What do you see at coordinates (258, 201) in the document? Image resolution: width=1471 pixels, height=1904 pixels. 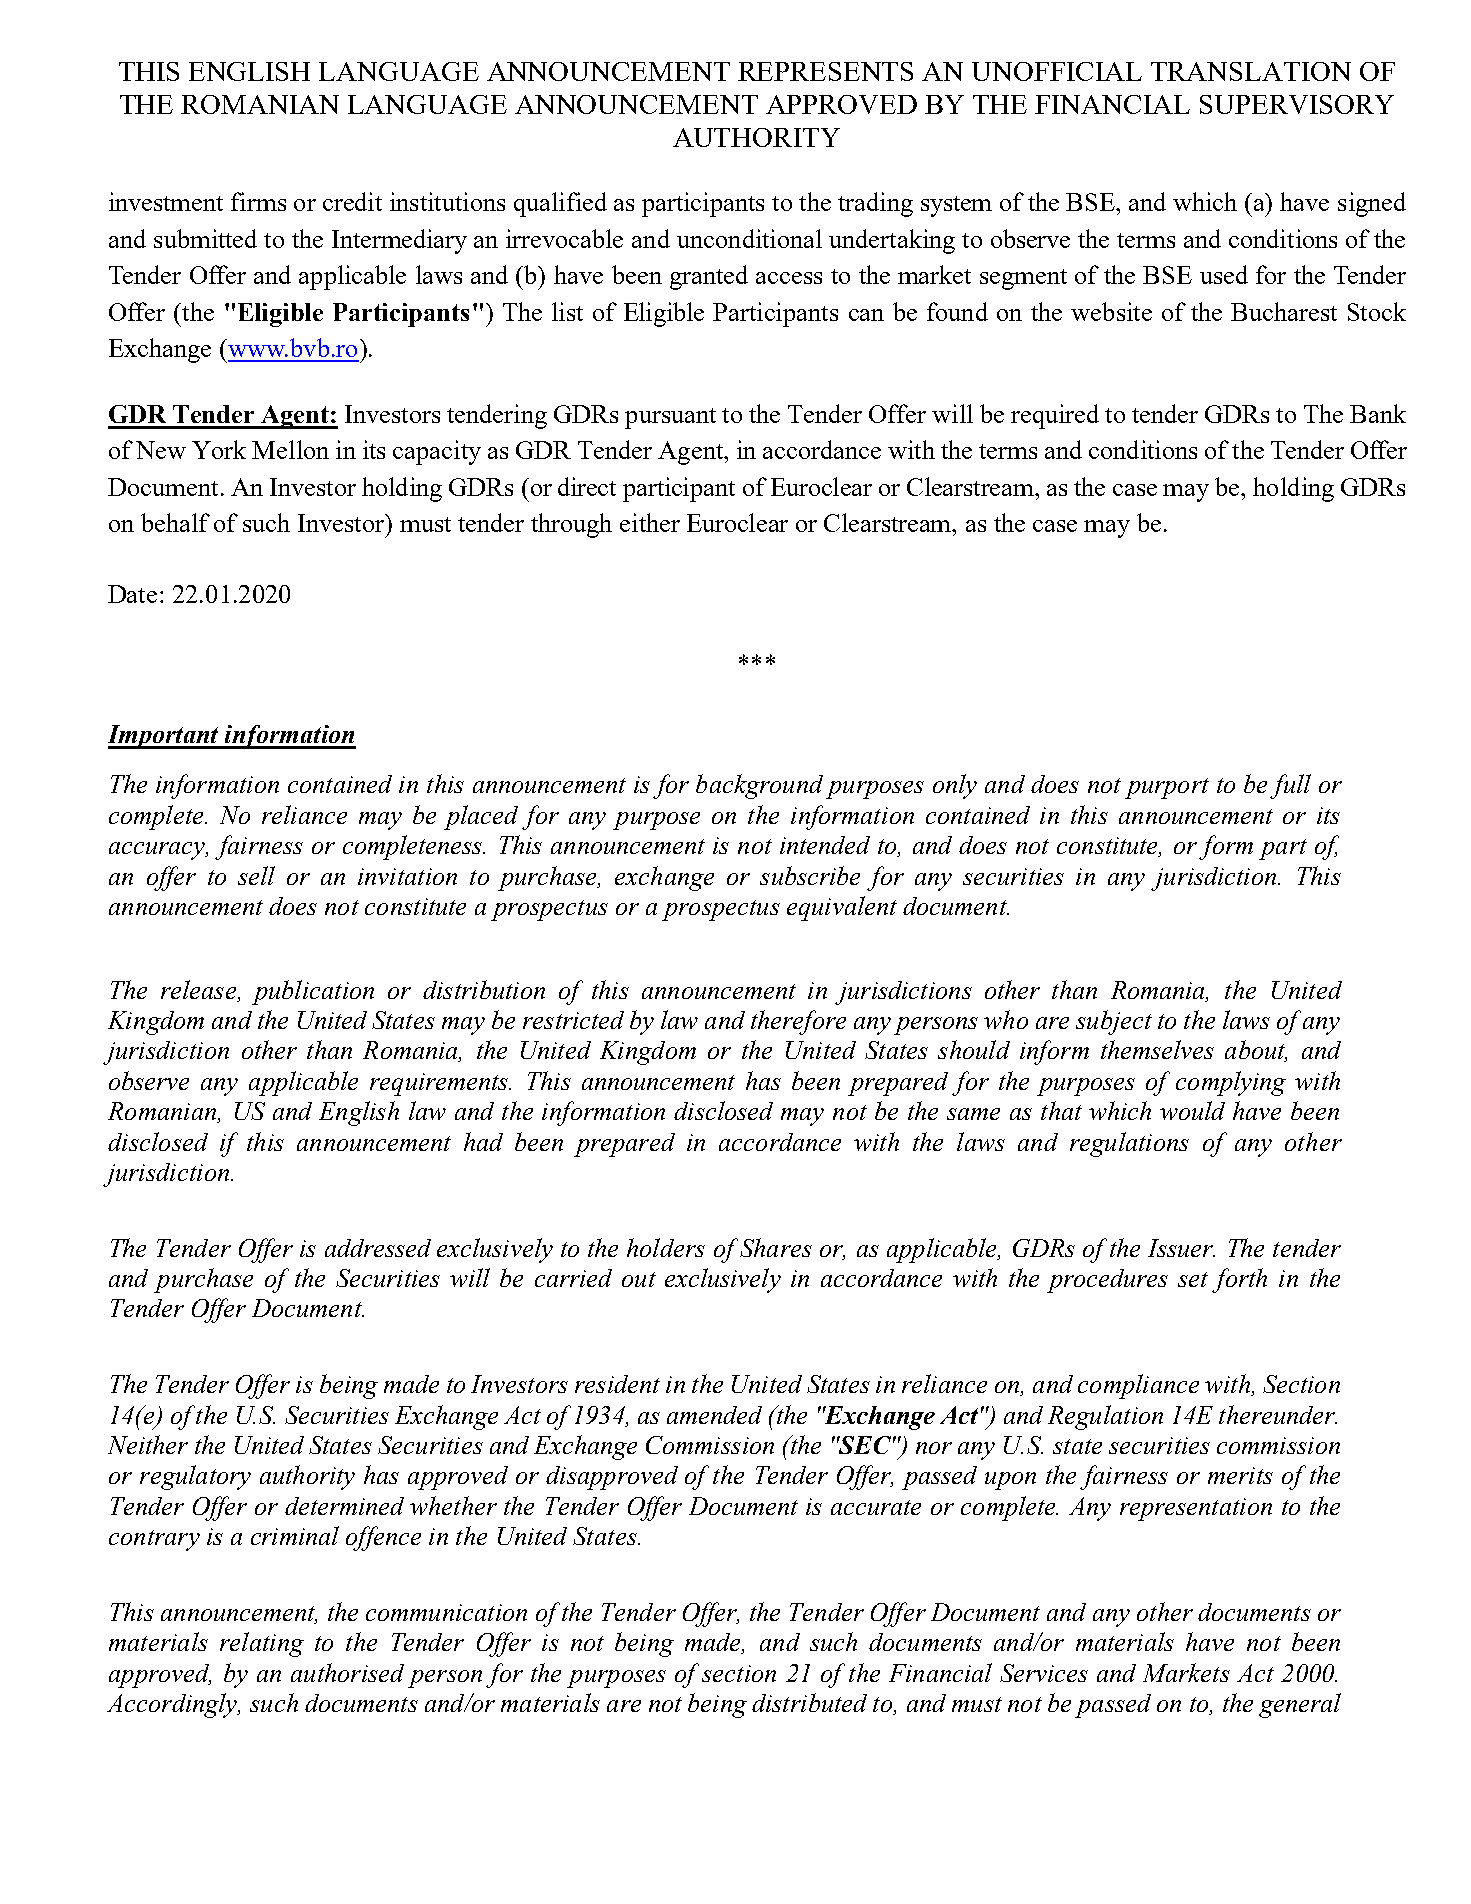 I see `firms` at bounding box center [258, 201].
